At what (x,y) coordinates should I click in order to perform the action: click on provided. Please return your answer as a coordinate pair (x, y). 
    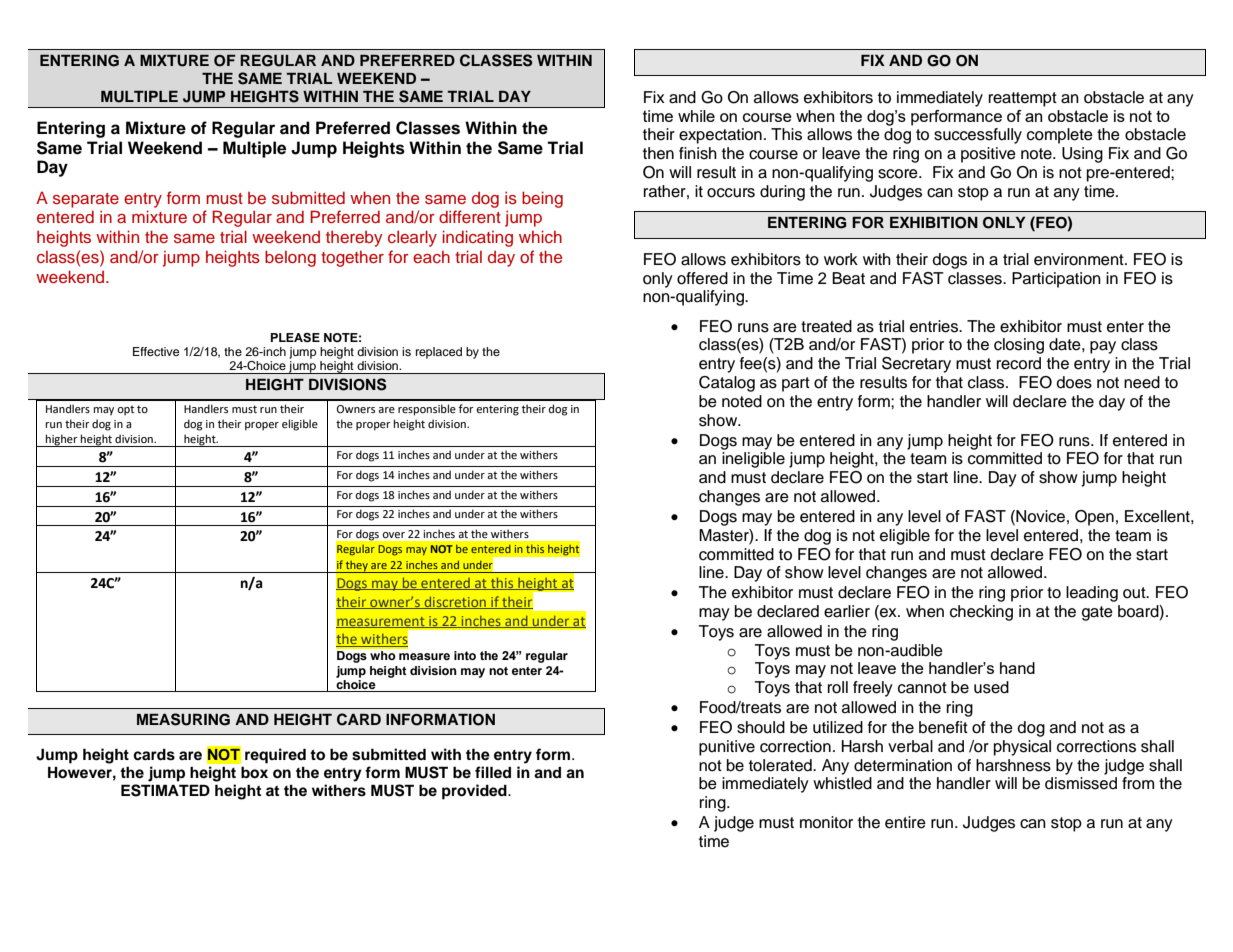
    Looking at the image, I should click on (475, 792).
